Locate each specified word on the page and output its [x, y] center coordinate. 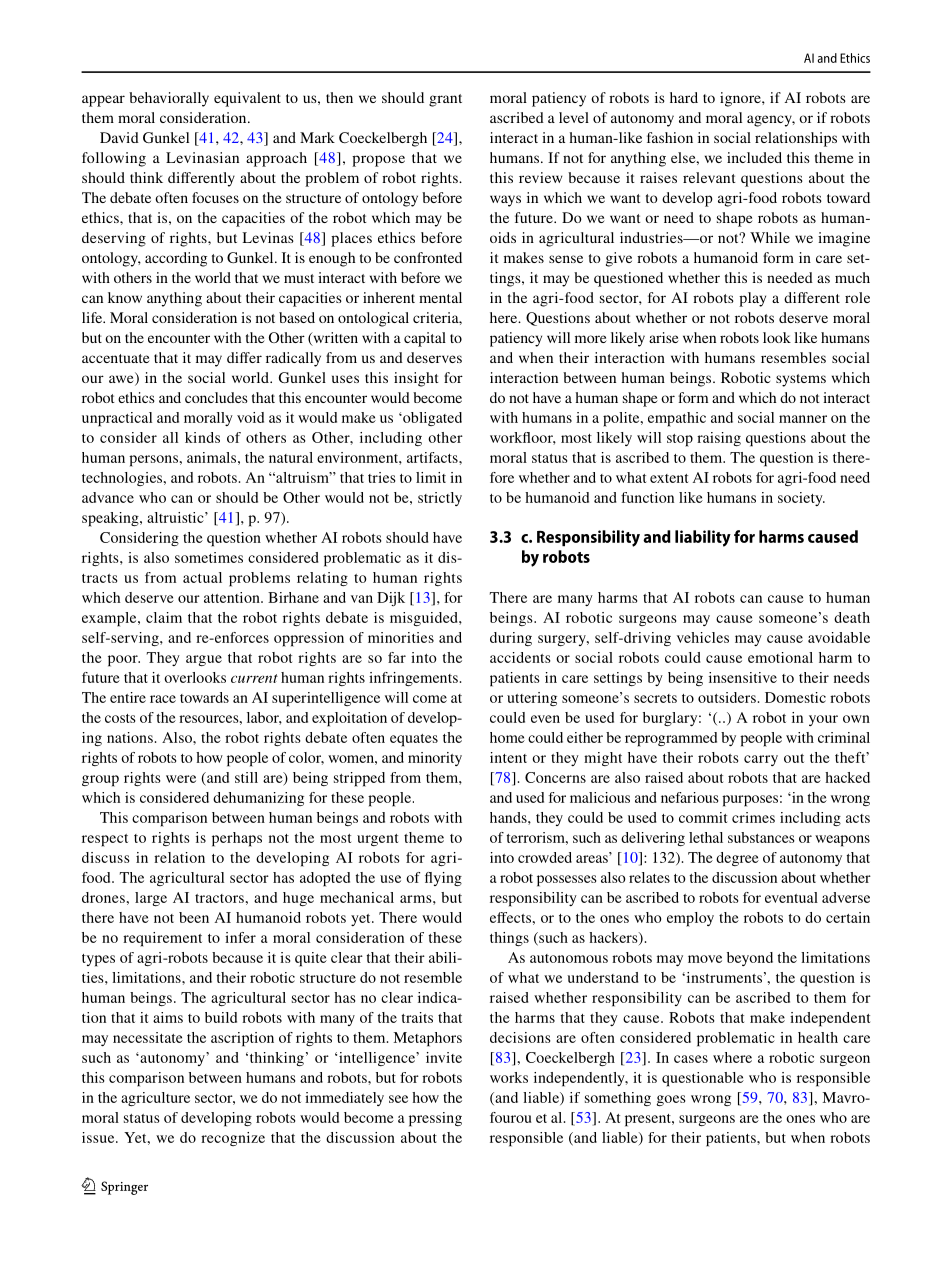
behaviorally [169, 99]
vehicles [703, 637]
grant [445, 100]
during [511, 639]
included [754, 157]
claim [164, 617]
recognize [233, 1139]
